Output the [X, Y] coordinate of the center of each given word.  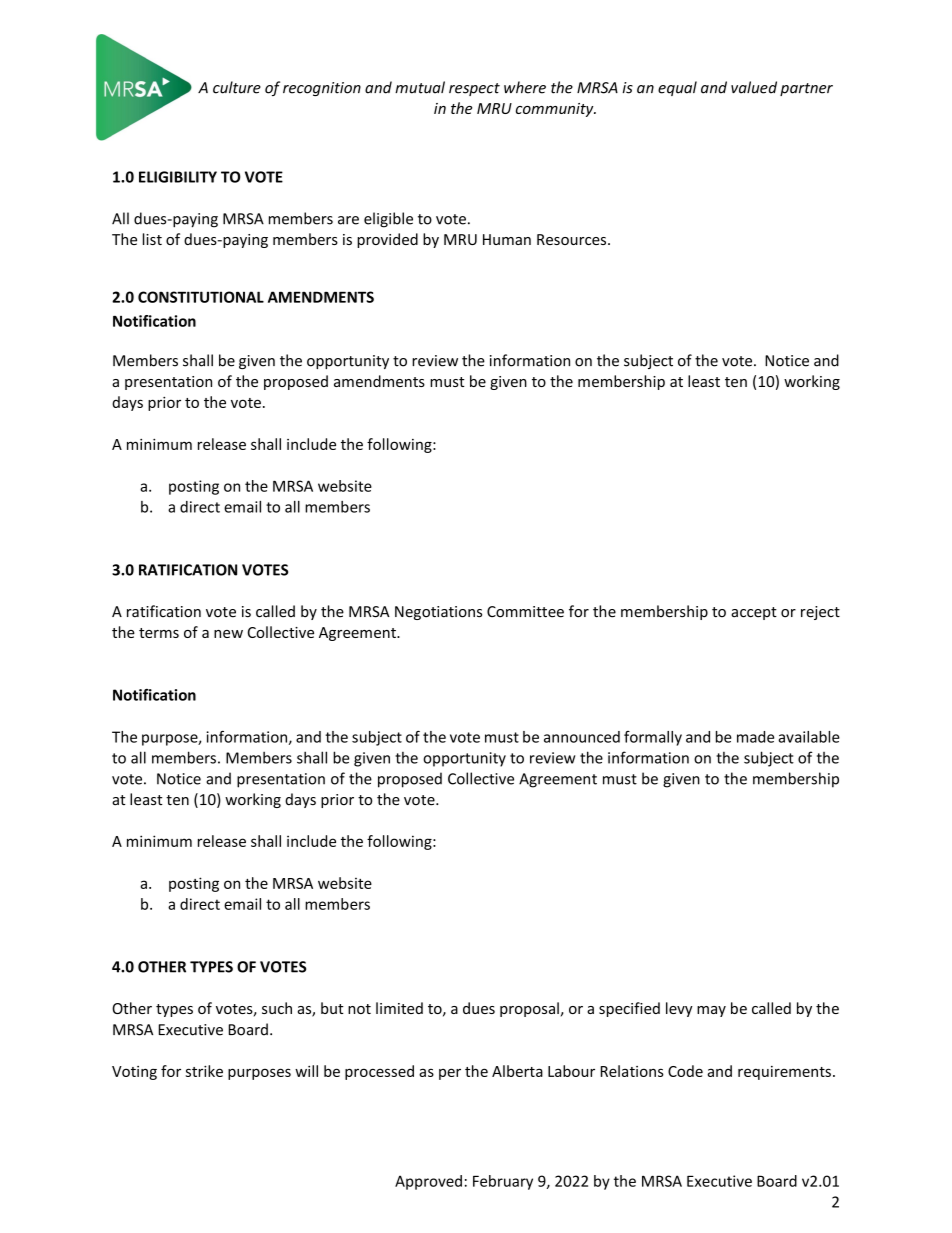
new [228, 634]
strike [204, 1071]
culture [237, 87]
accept [754, 613]
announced [582, 737]
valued [754, 87]
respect [474, 89]
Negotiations [438, 613]
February [503, 1182]
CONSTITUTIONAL [201, 297]
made [755, 737]
